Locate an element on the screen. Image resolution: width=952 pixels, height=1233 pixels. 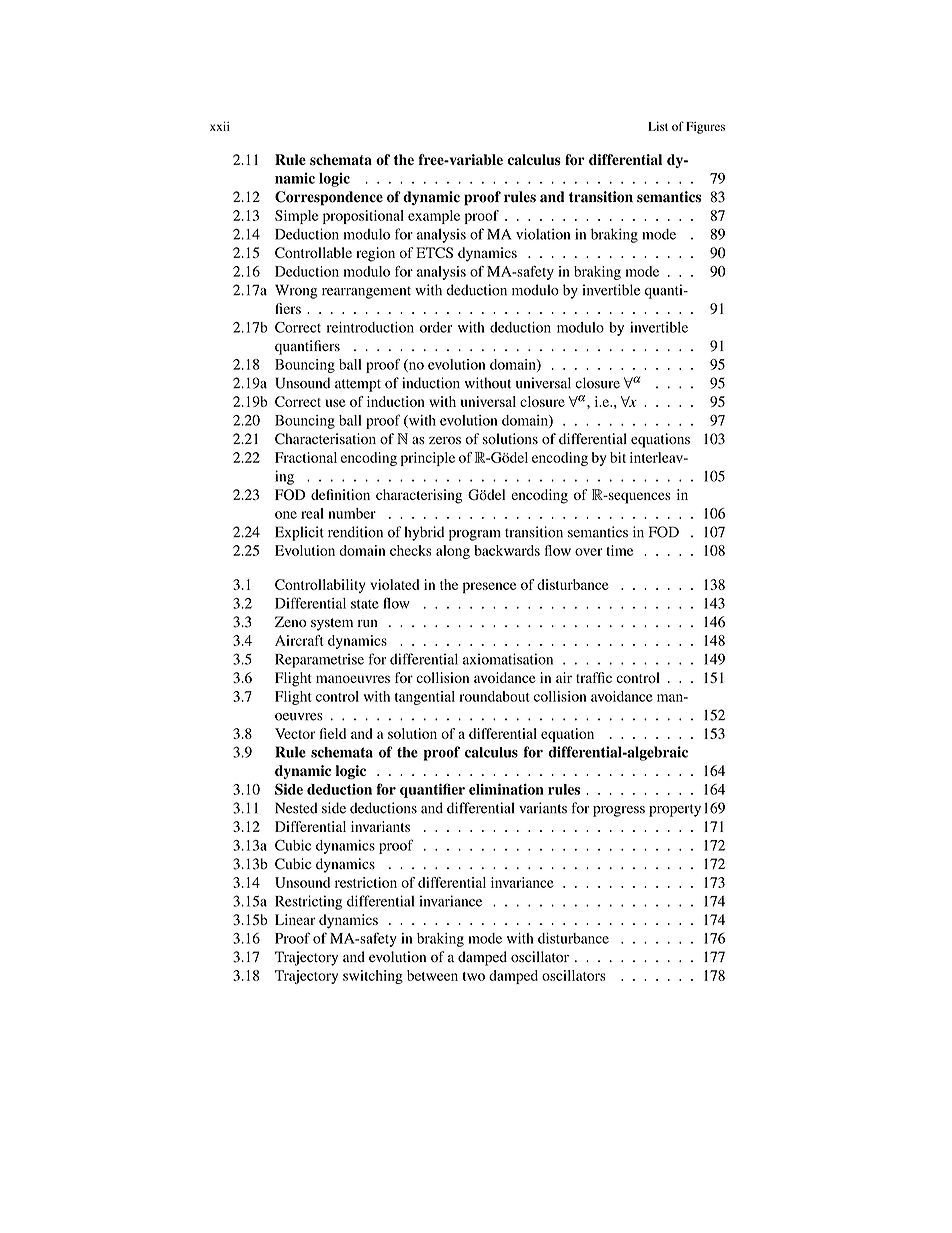
List is located at coordinates (658, 126).
